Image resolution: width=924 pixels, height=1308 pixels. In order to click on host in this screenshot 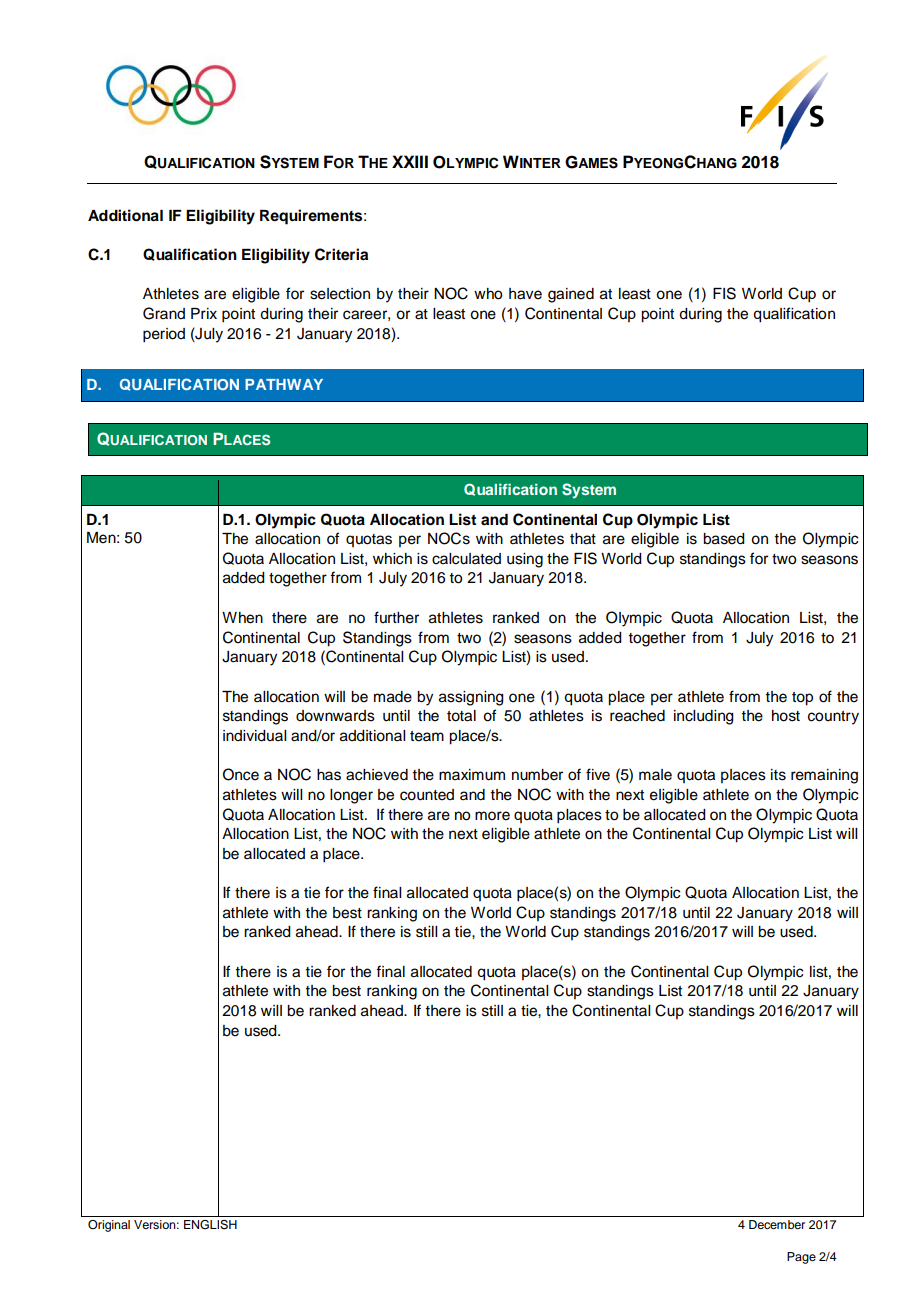, I will do `click(786, 716)`.
